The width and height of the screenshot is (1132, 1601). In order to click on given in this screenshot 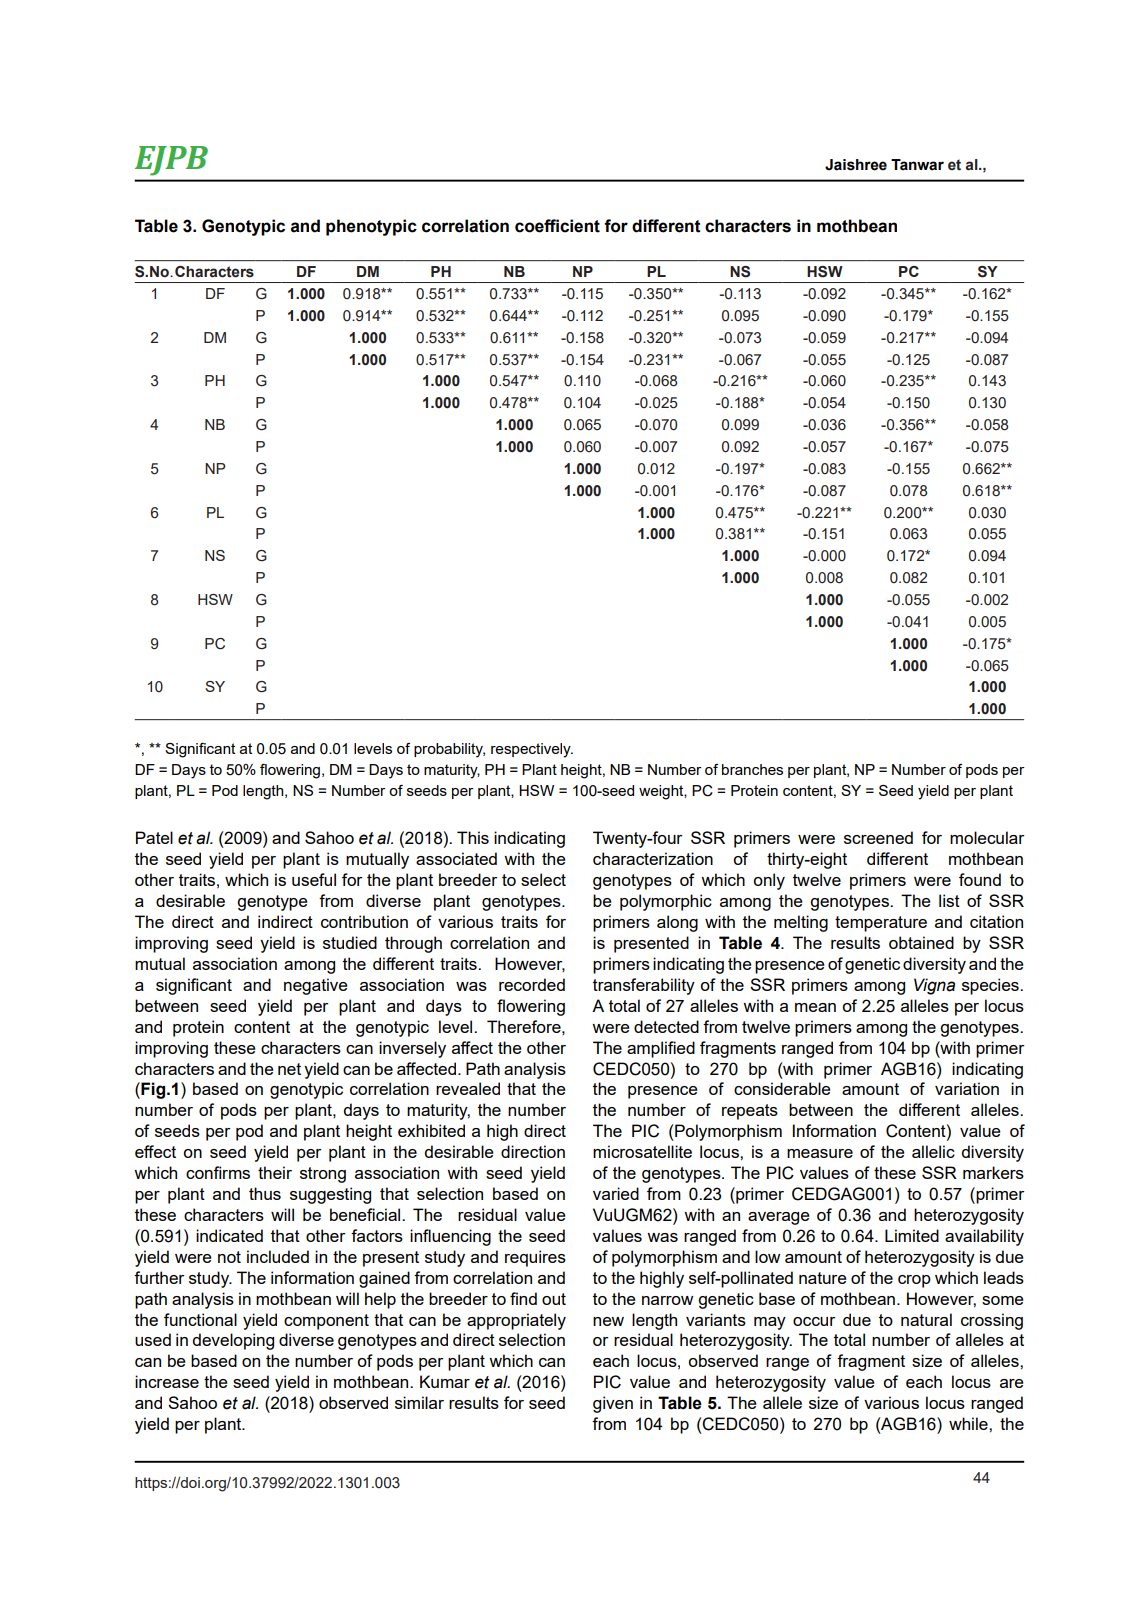, I will do `click(613, 1404)`.
